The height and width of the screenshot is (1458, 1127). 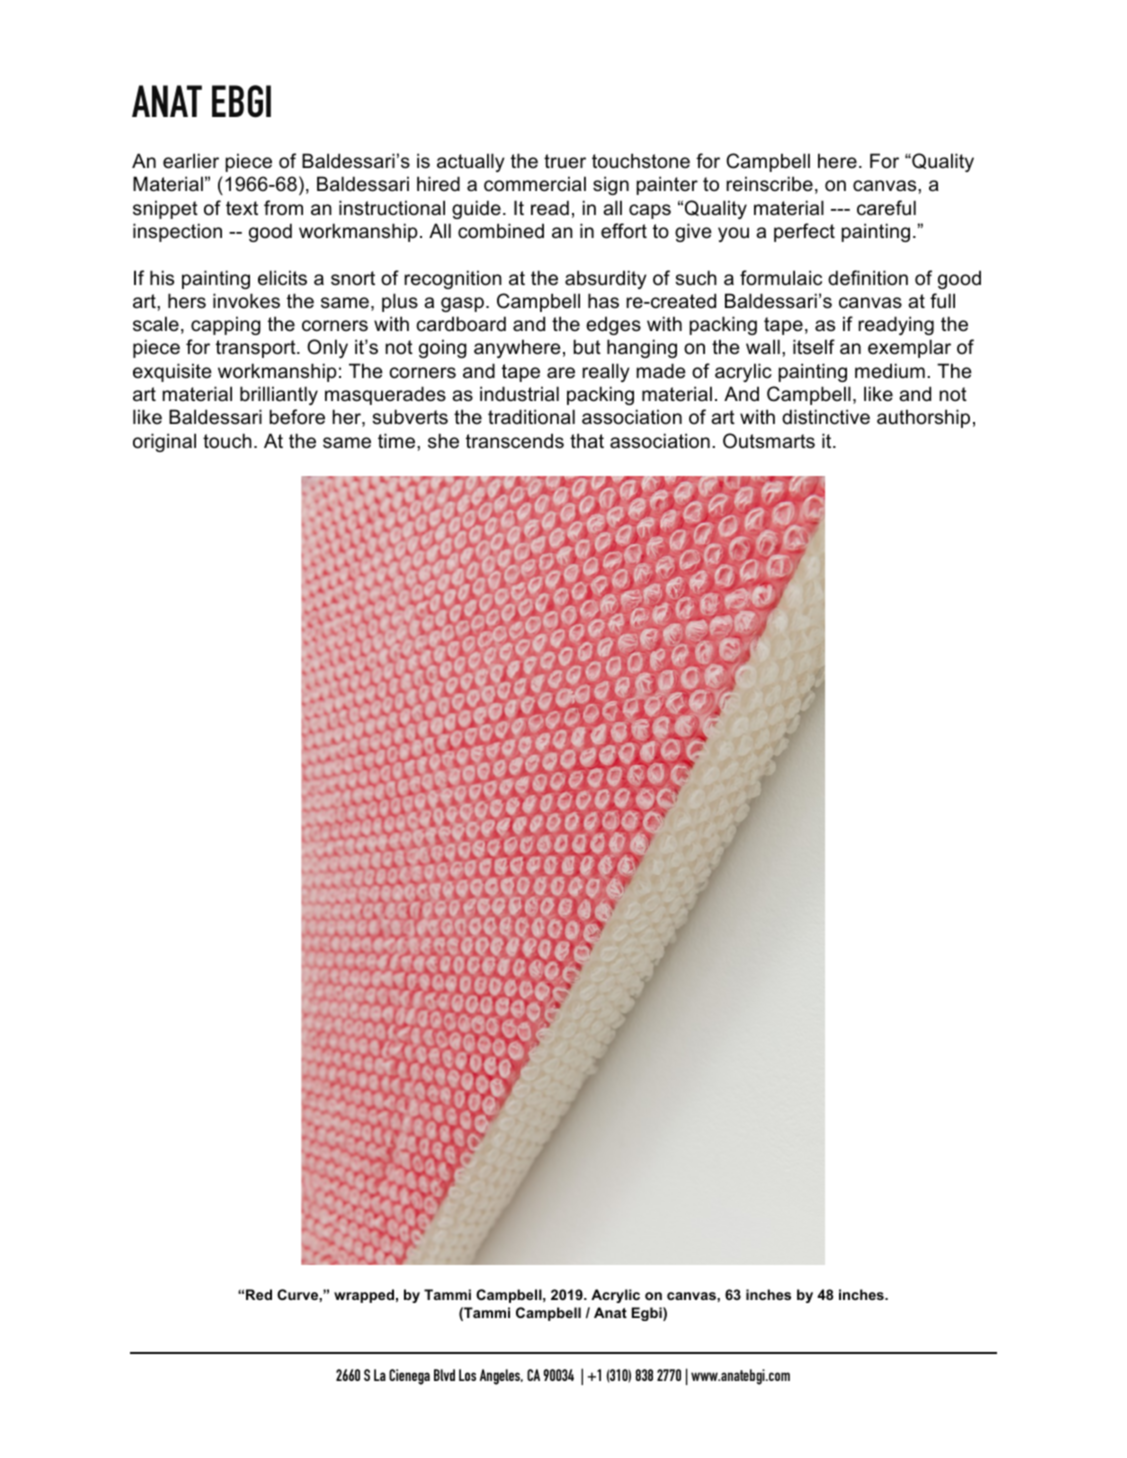 What do you see at coordinates (515, 441) in the screenshot?
I see `transcends` at bounding box center [515, 441].
